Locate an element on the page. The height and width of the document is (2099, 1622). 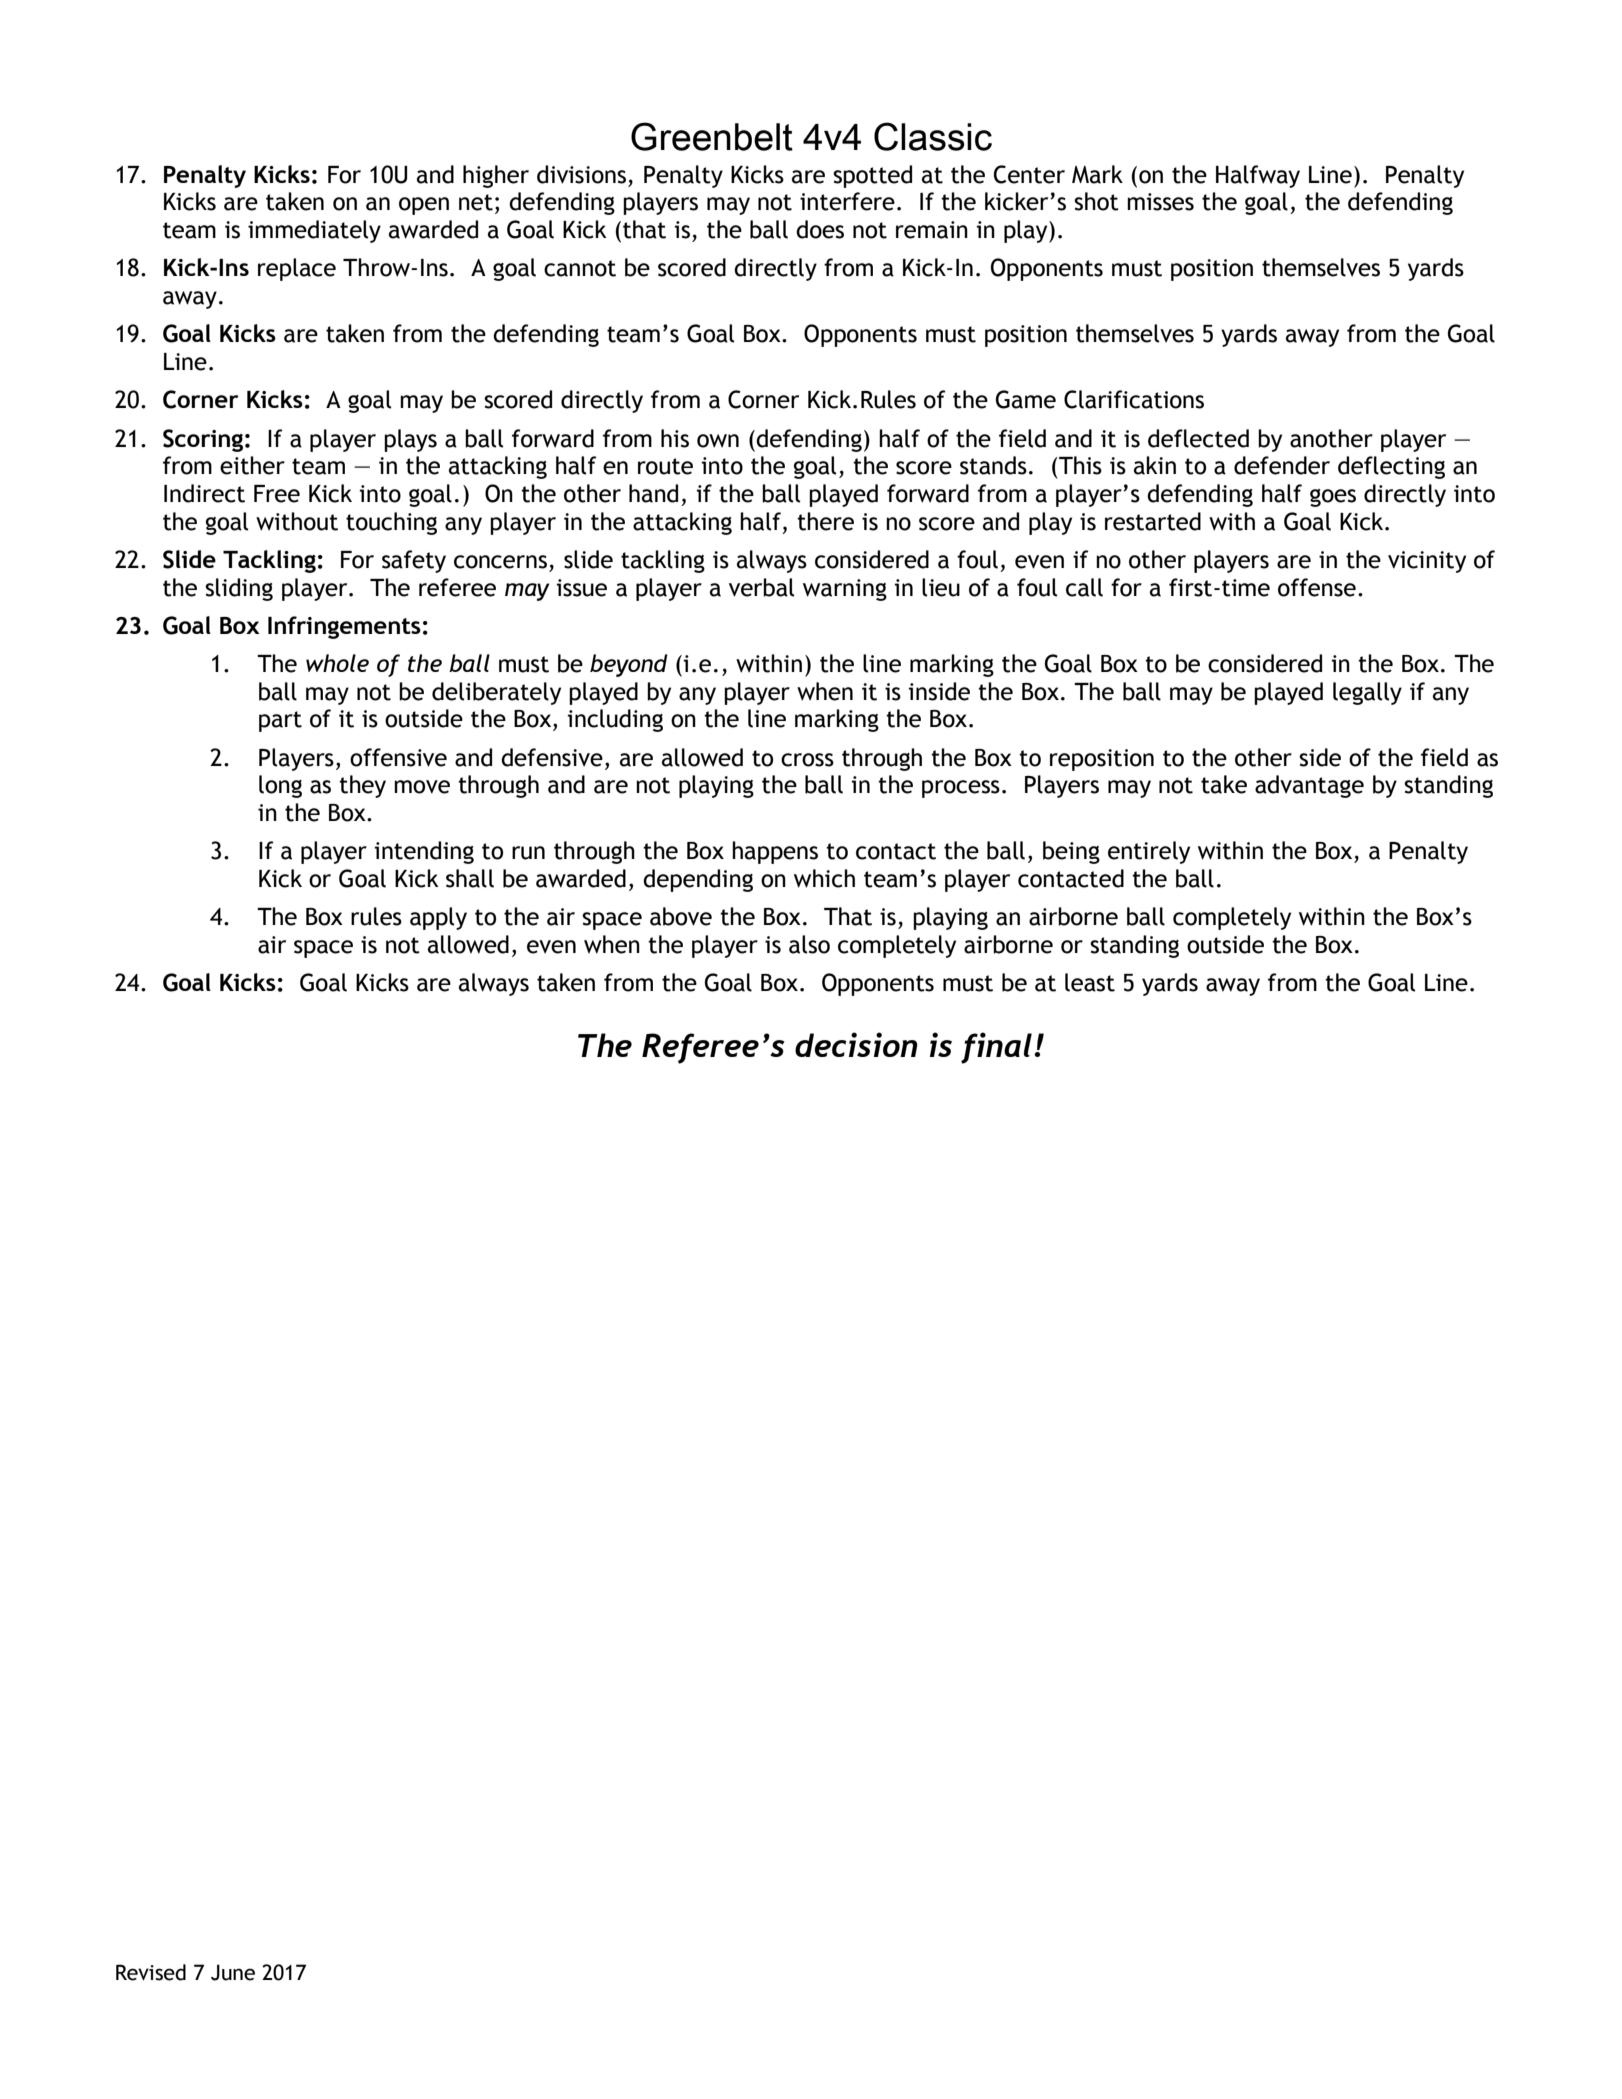
apply is located at coordinates (438, 918).
